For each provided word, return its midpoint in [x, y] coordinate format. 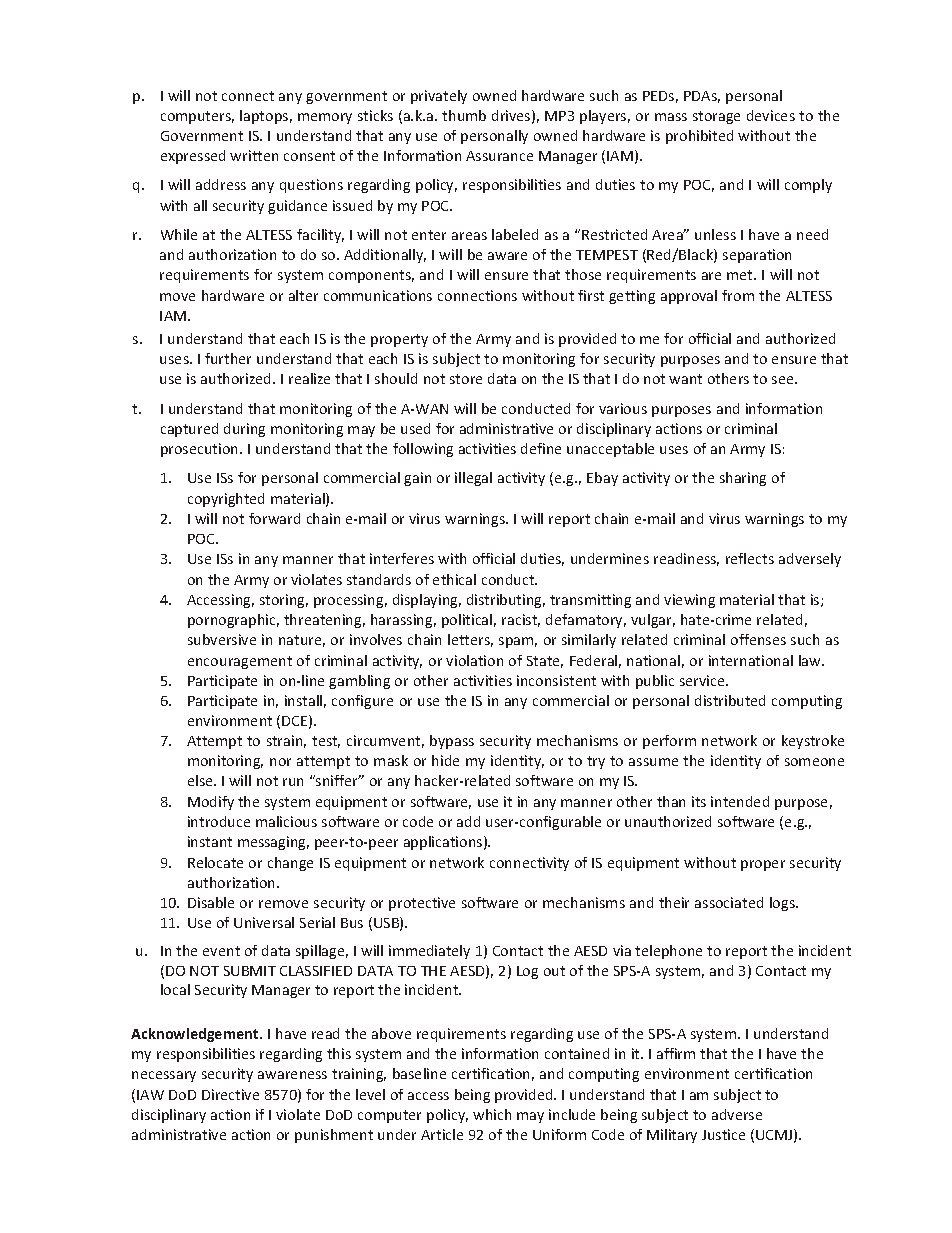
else [201, 780]
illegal [473, 479]
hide [445, 760]
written [254, 155]
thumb [464, 115]
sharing [743, 479]
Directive [230, 1094]
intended [740, 801]
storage [716, 117]
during [244, 430]
